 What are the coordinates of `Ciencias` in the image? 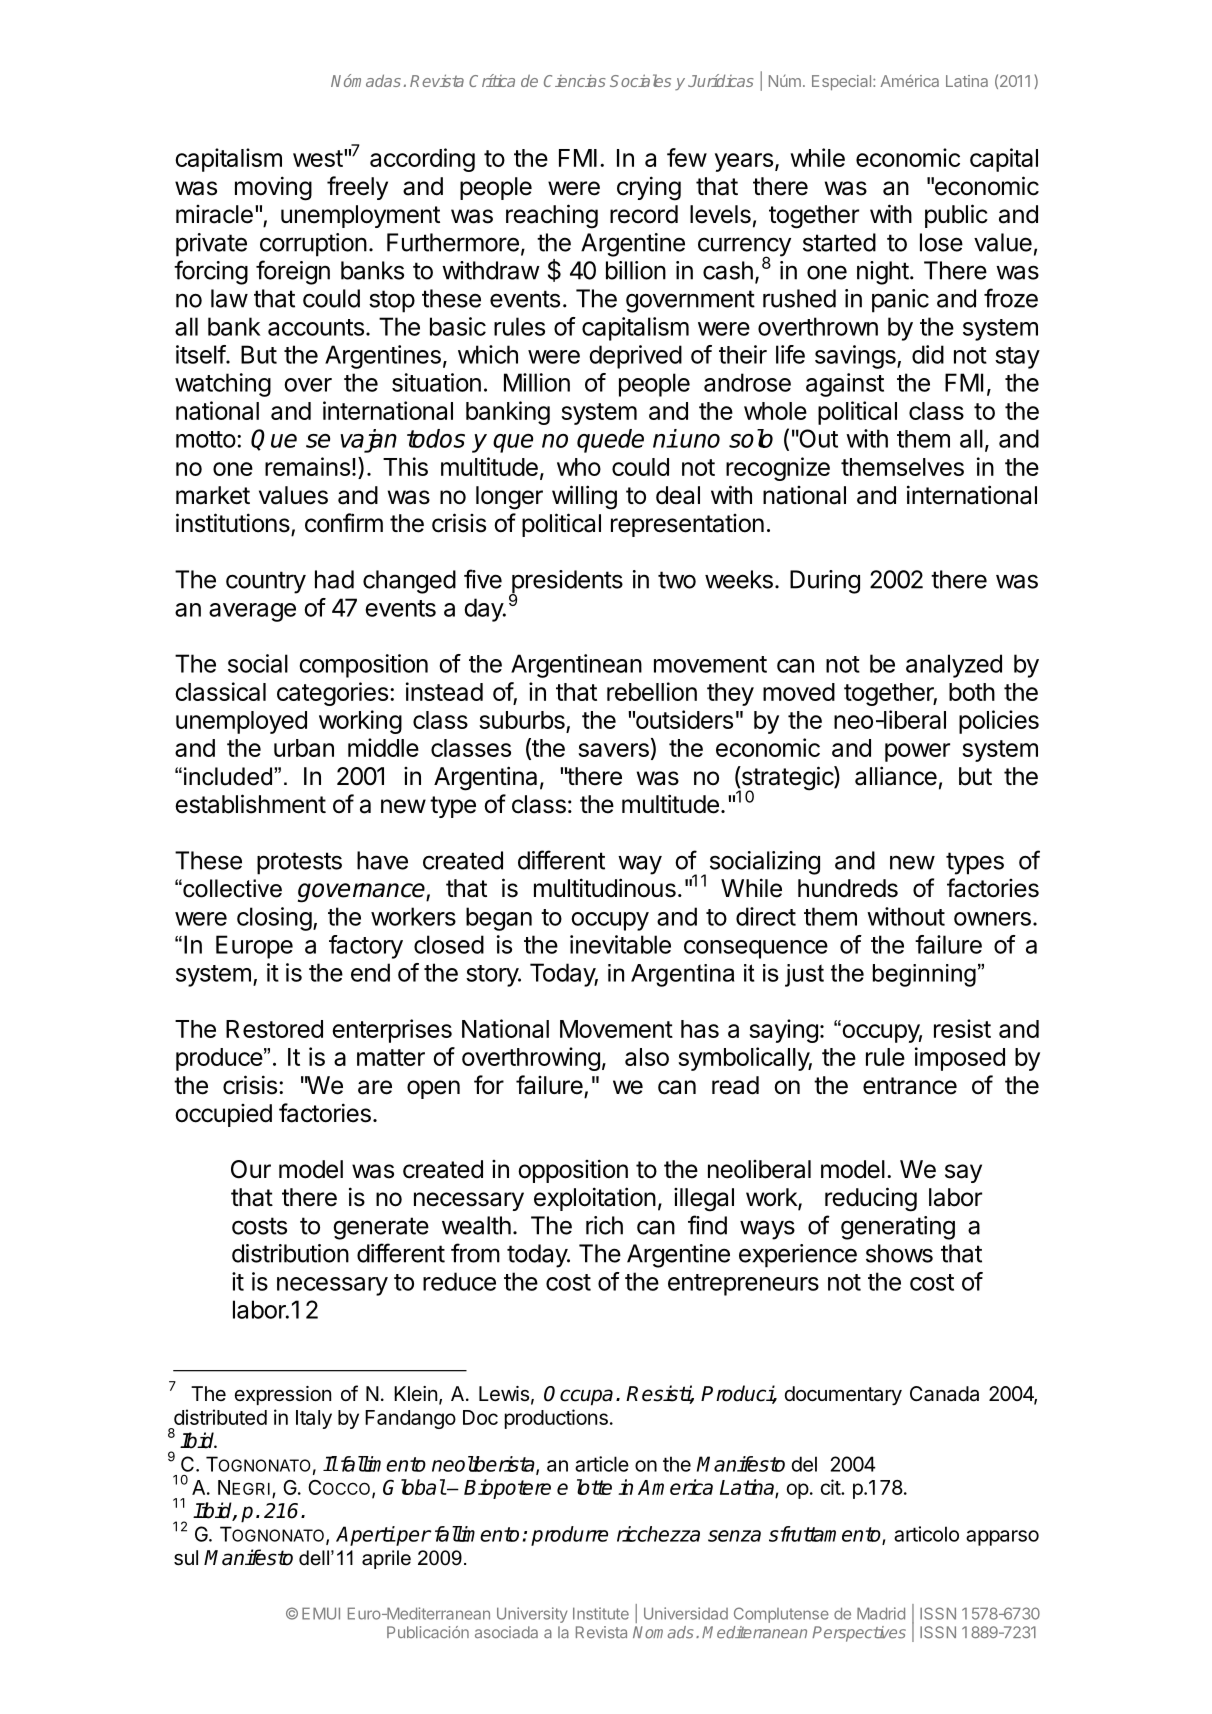 It's located at (575, 80).
